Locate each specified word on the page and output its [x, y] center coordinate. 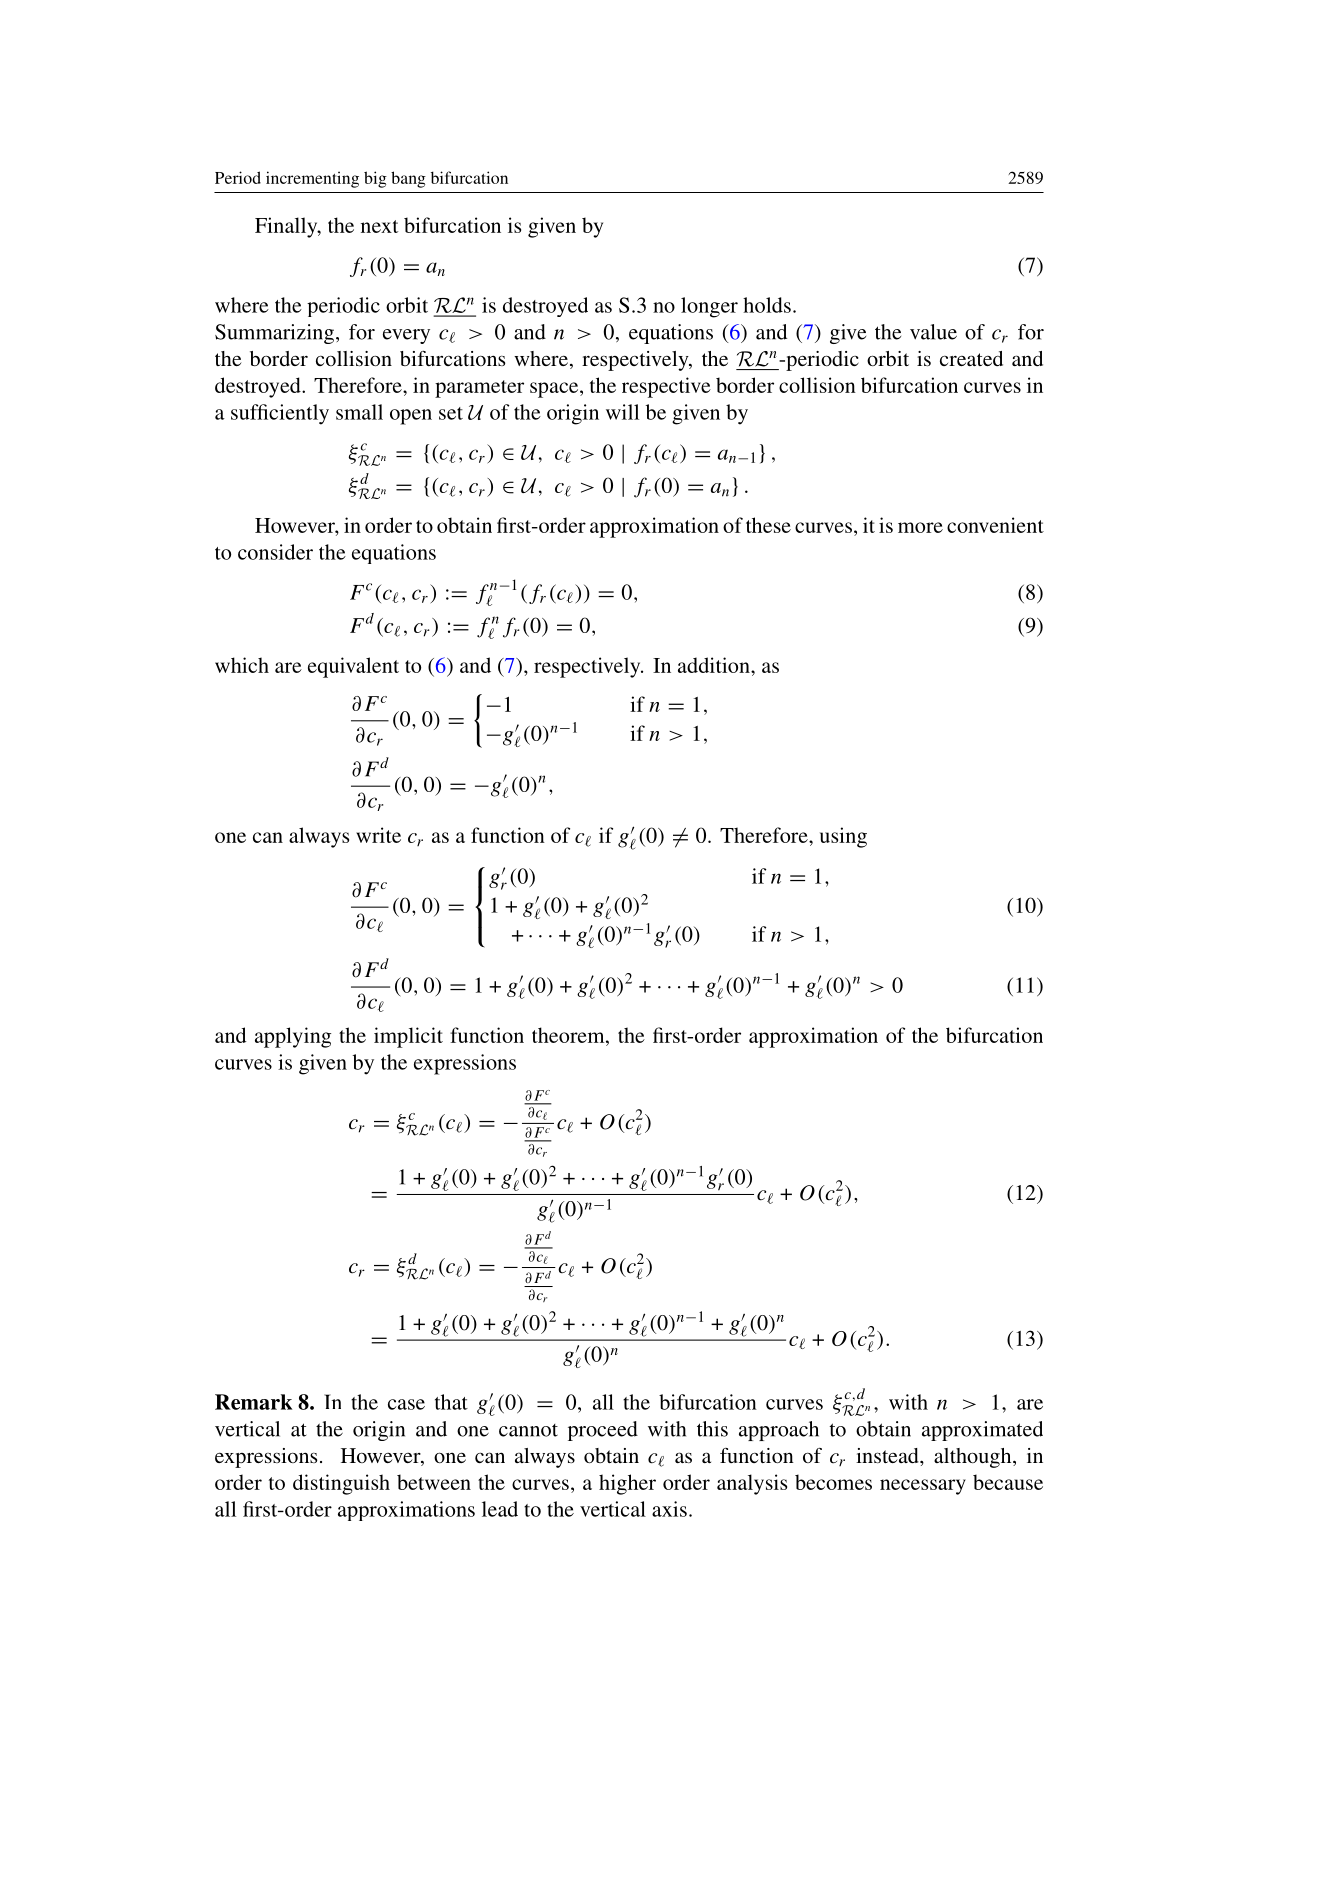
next [379, 226]
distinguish [341, 1484]
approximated [982, 1431]
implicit [408, 1037]
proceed [603, 1431]
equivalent [353, 667]
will [622, 412]
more [920, 527]
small [359, 412]
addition [715, 665]
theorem [569, 1035]
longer [709, 307]
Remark [253, 1402]
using [843, 837]
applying [293, 1037]
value [933, 332]
